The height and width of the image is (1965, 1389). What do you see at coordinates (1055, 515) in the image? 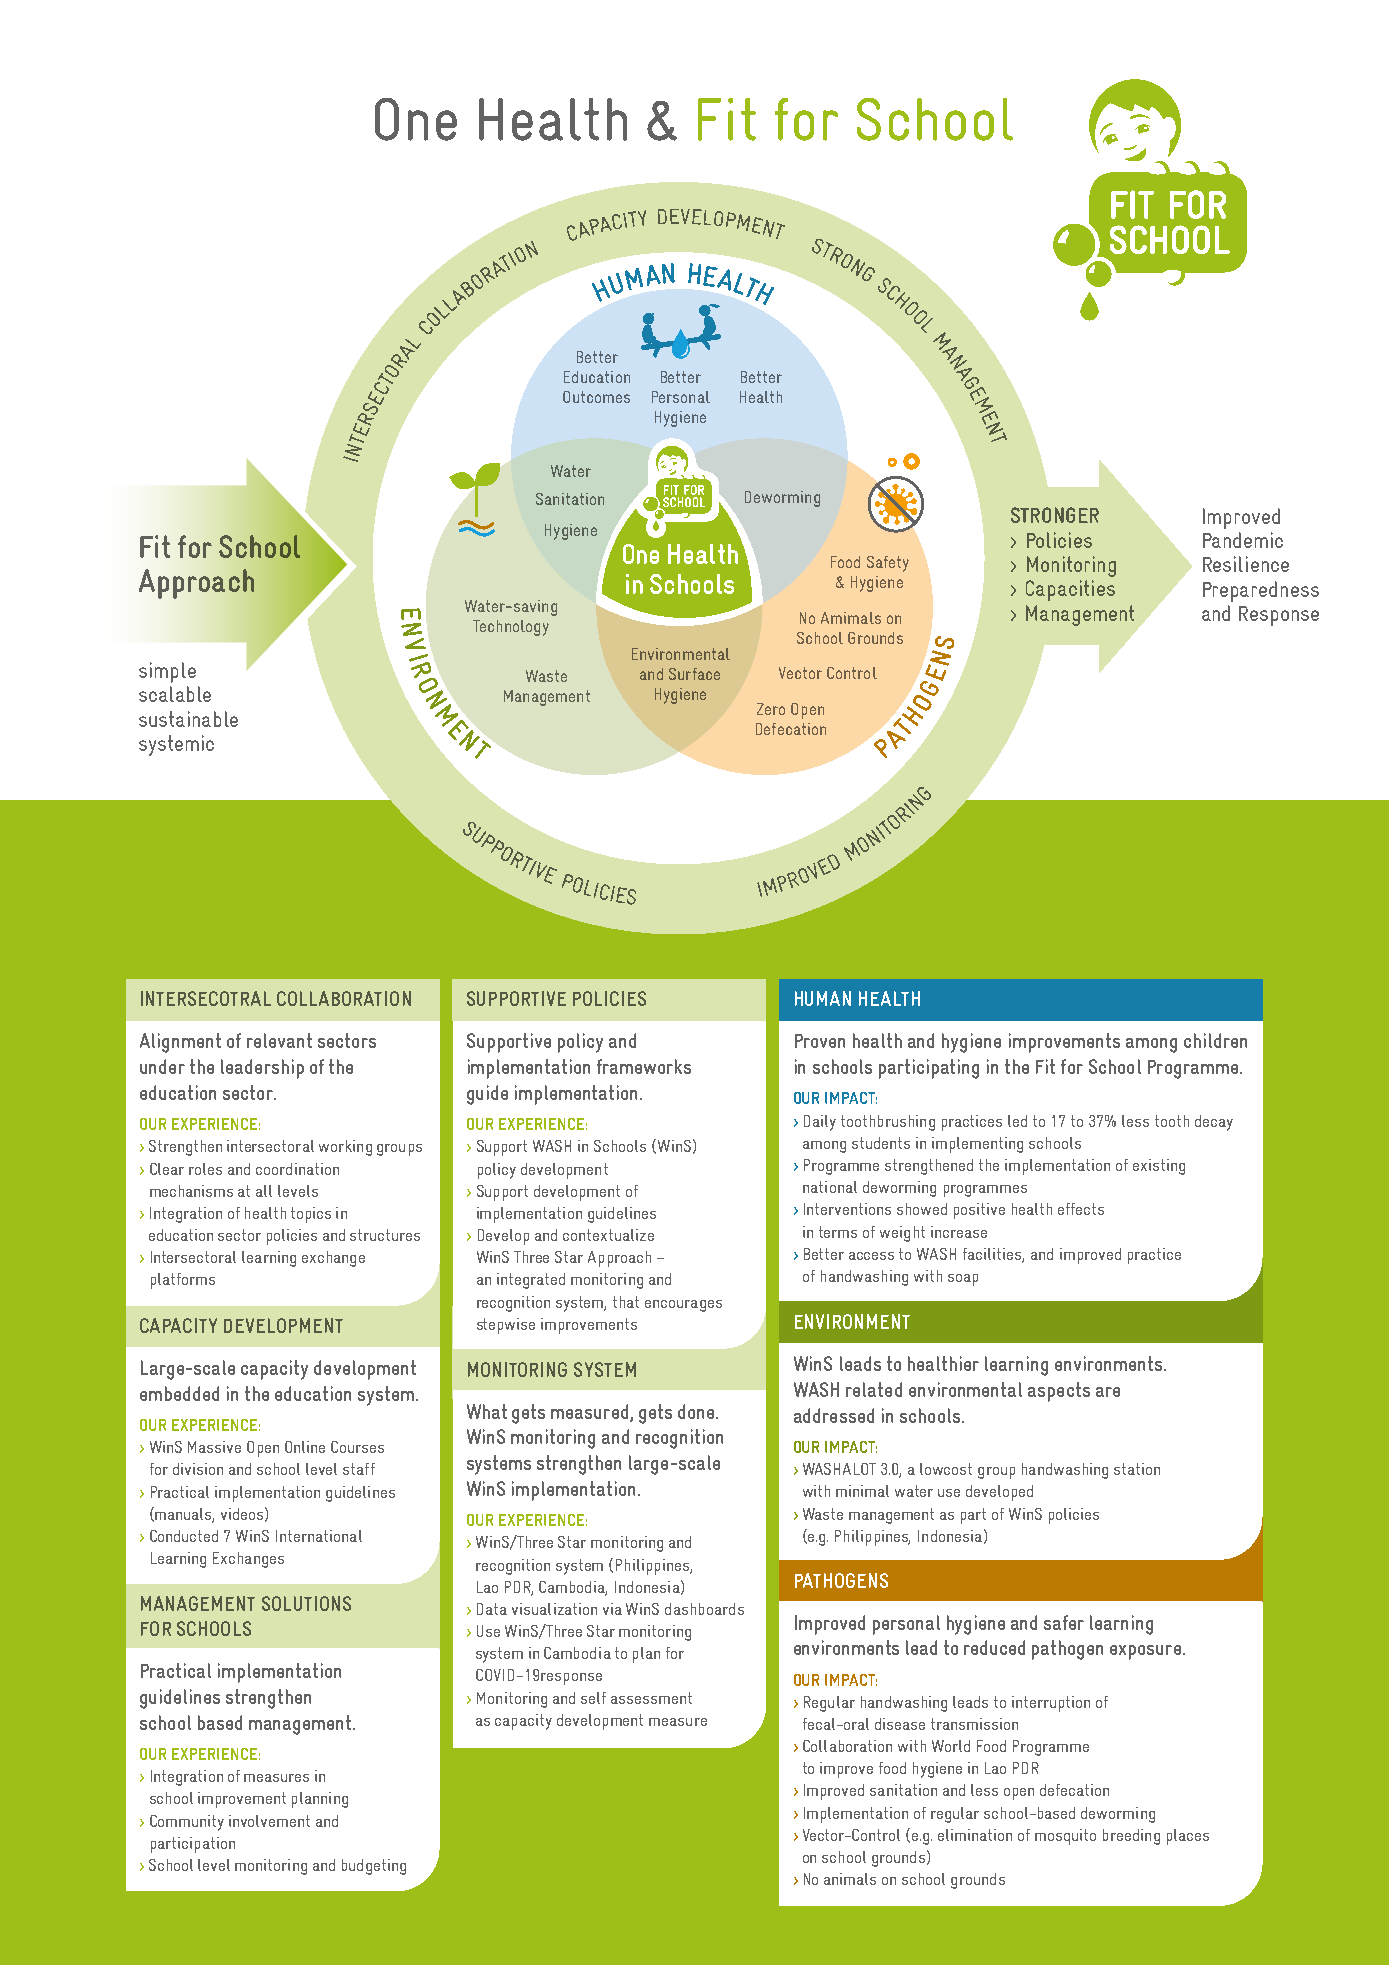
I see `STRONGER` at bounding box center [1055, 515].
